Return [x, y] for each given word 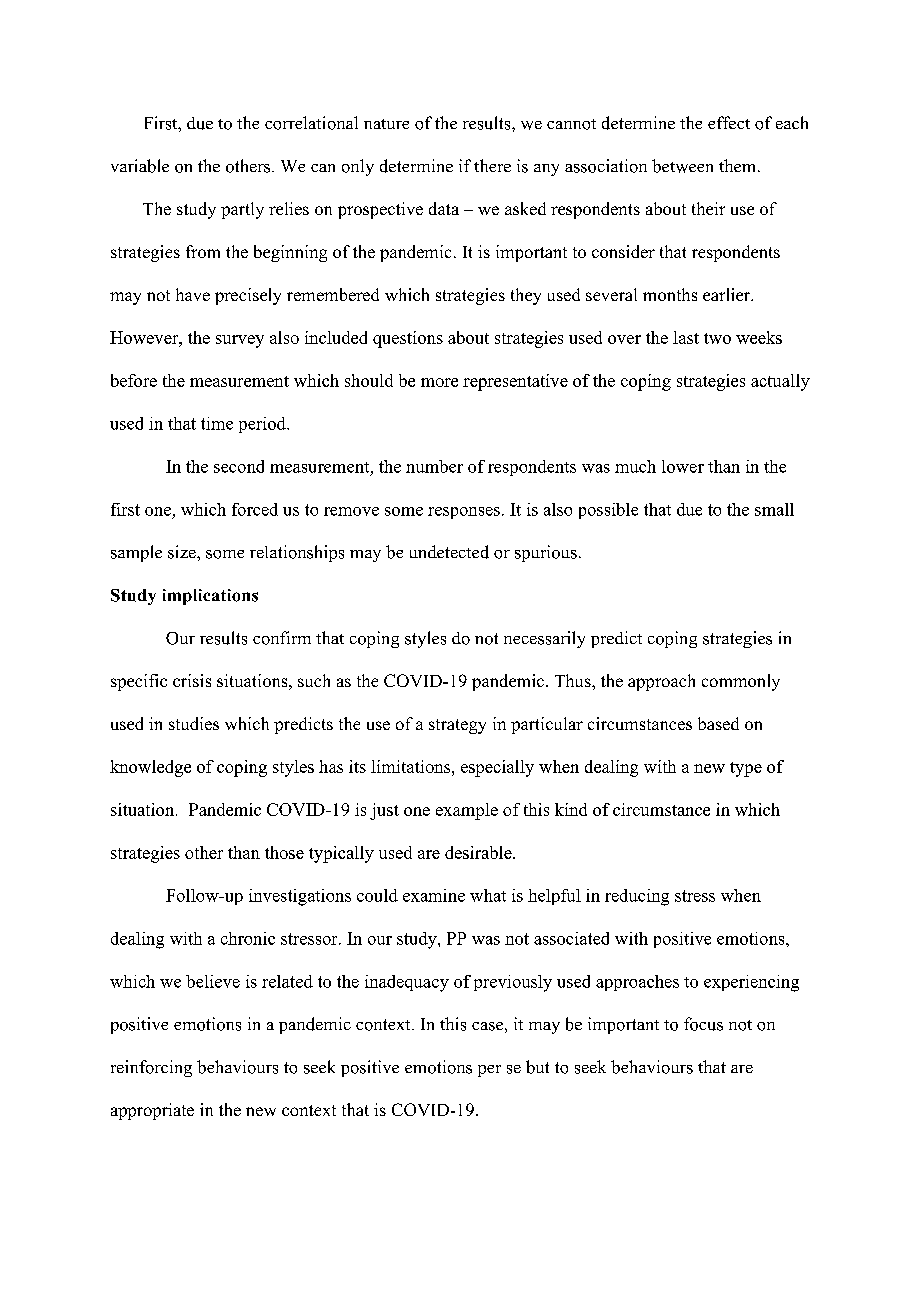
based [718, 723]
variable [140, 166]
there [492, 165]
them [739, 165]
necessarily [544, 639]
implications [210, 597]
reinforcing [151, 1068]
